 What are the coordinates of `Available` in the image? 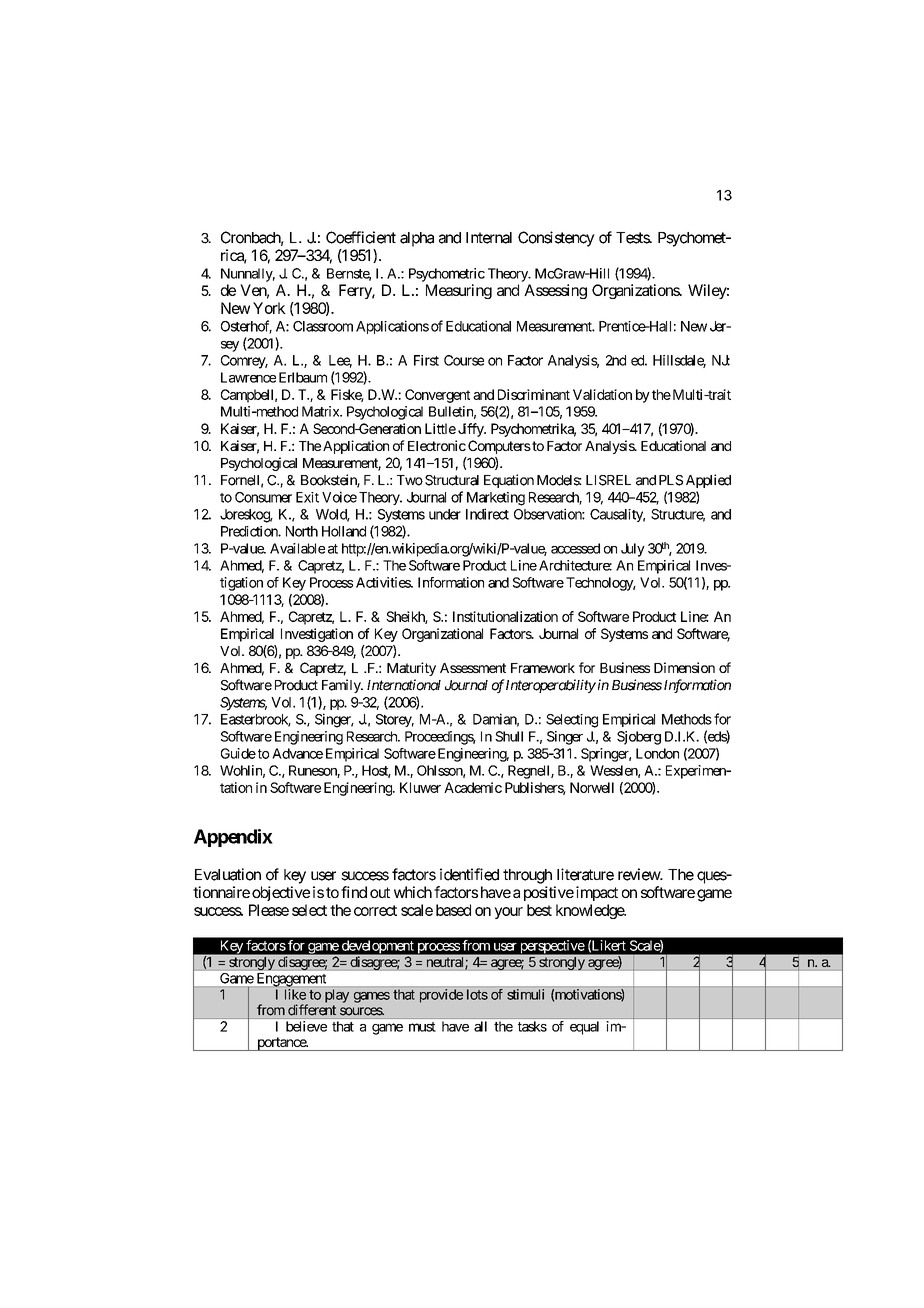 It's located at (297, 548).
